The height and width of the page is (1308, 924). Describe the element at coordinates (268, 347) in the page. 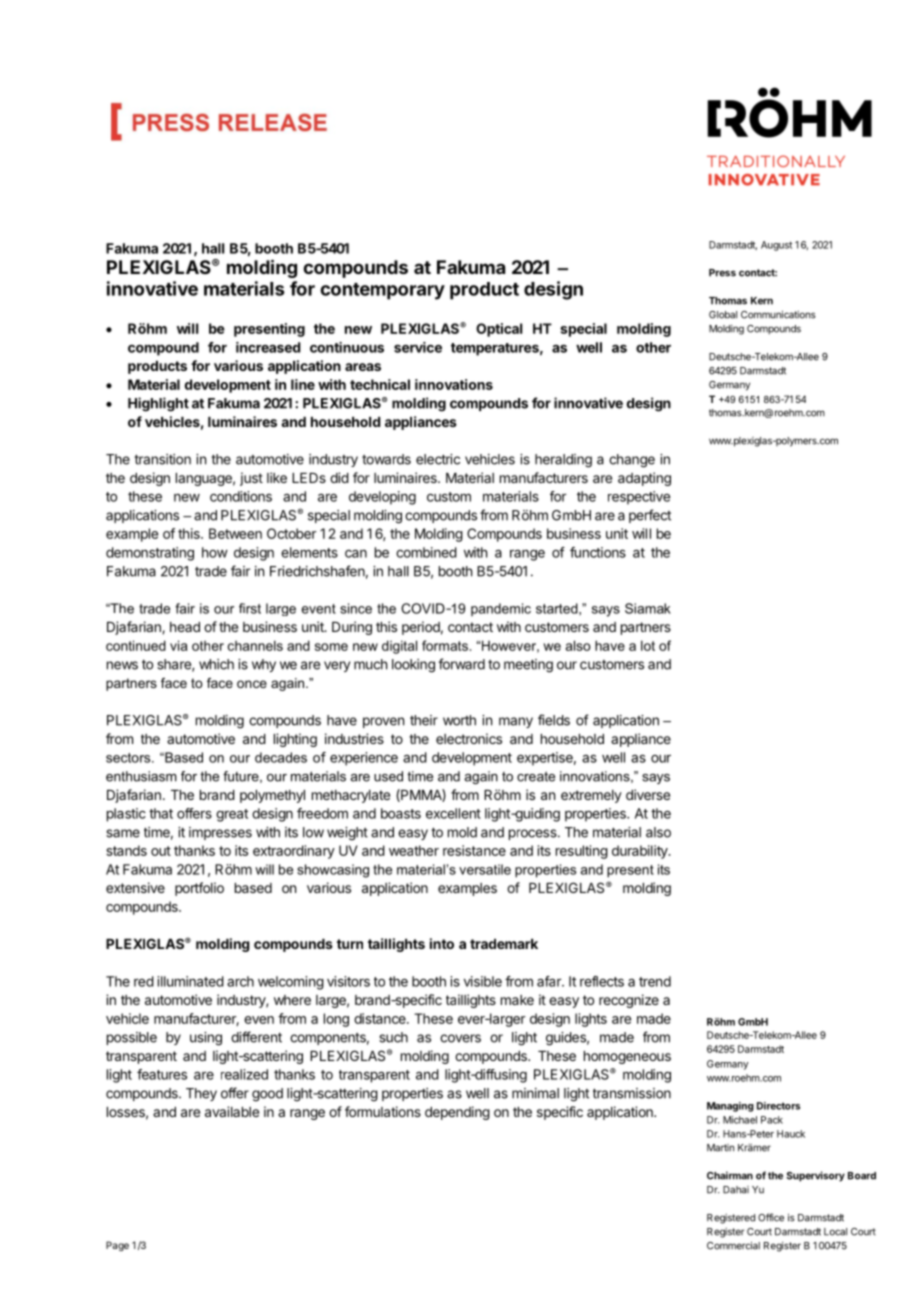

I see `increased` at that location.
